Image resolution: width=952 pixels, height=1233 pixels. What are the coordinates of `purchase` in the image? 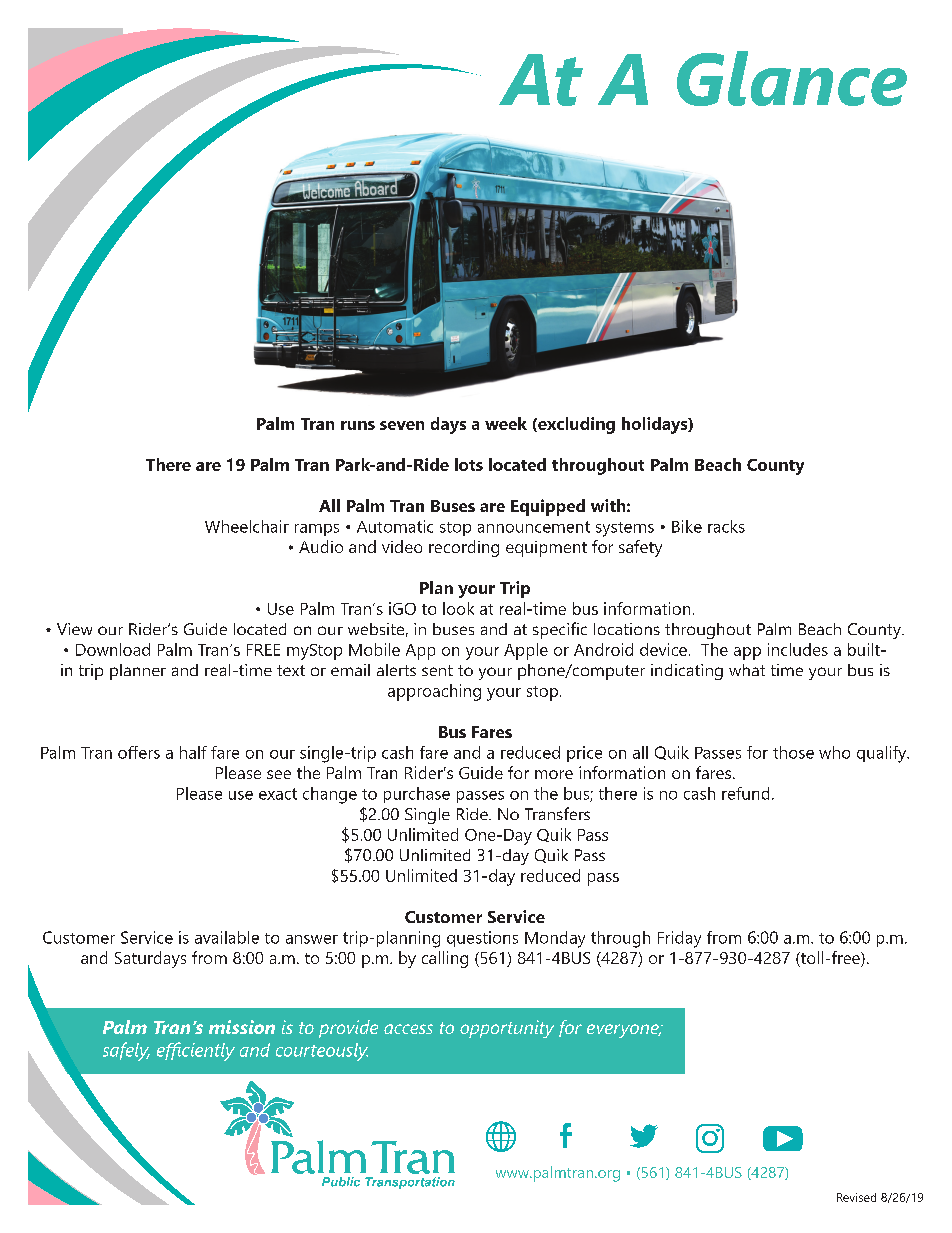 It's located at (417, 795).
